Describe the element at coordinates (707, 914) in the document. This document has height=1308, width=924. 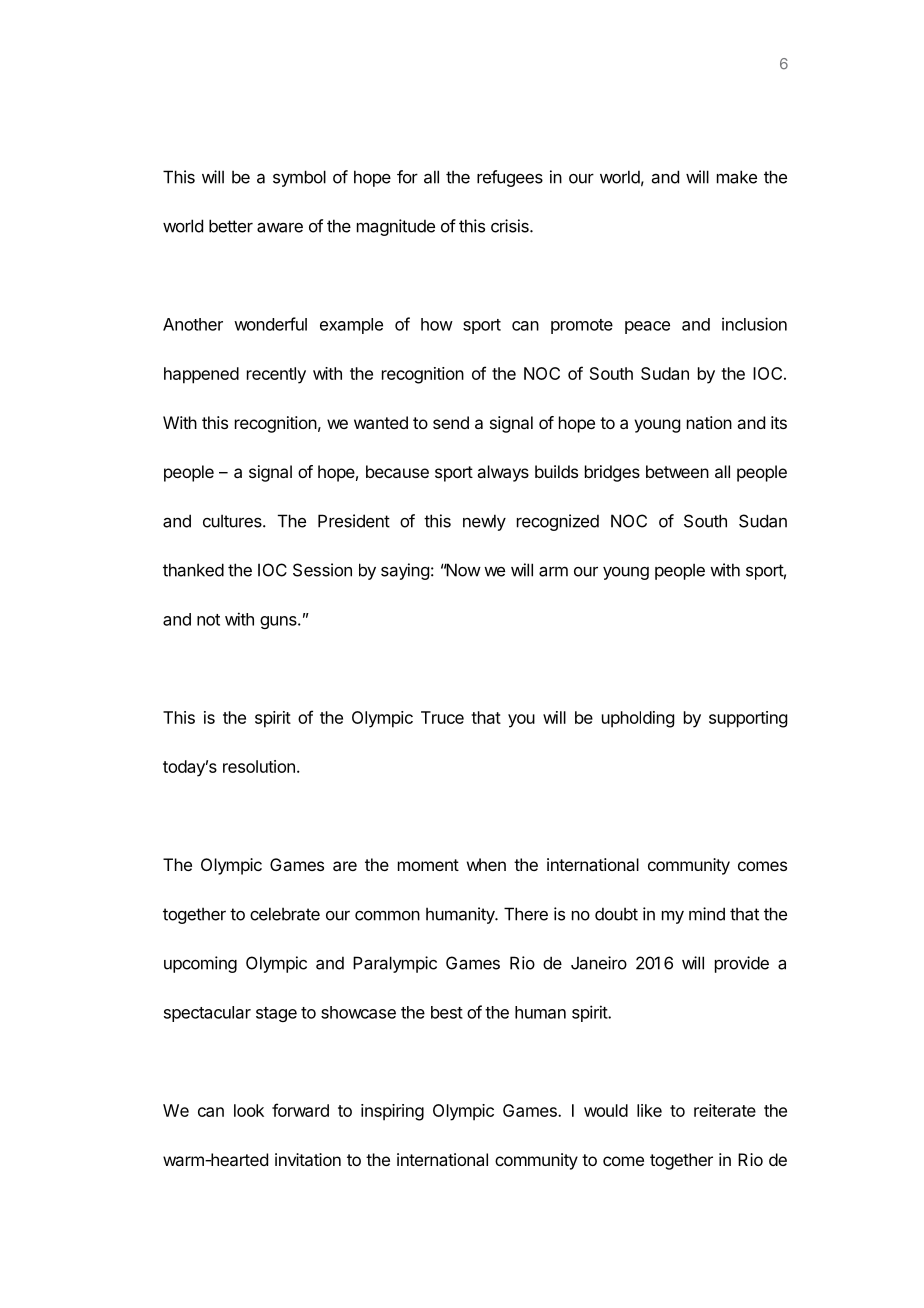
I see `mind` at that location.
